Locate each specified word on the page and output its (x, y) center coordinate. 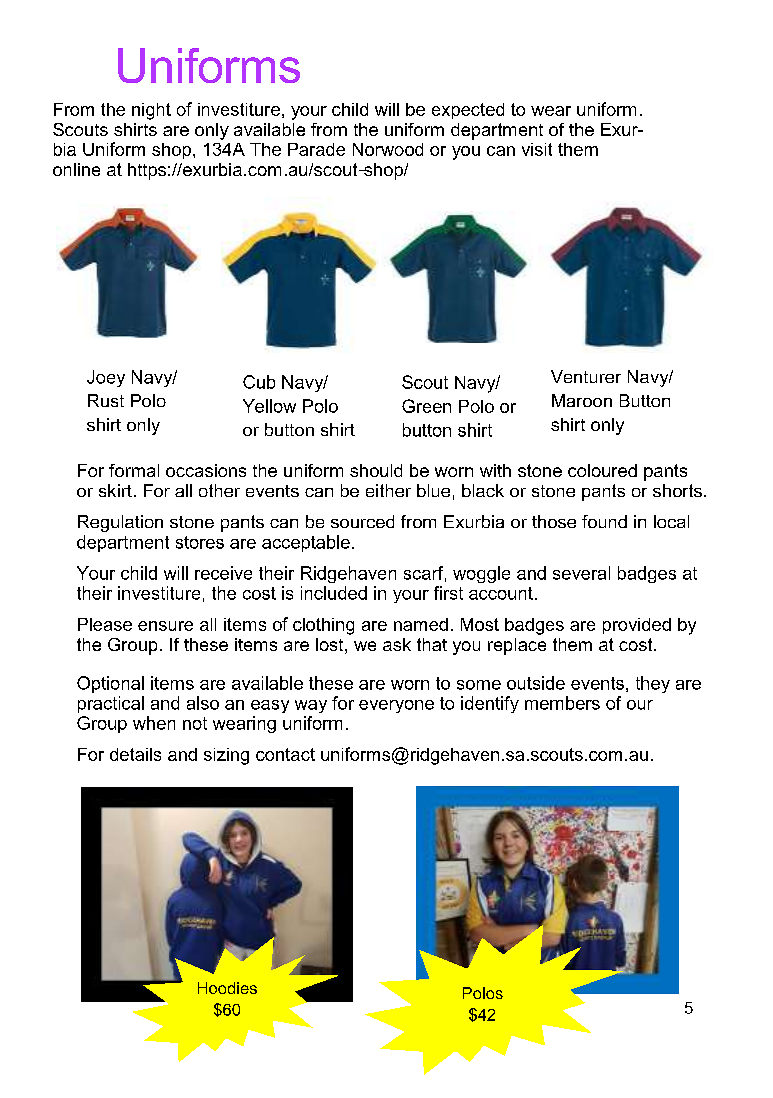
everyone (396, 706)
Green (426, 406)
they (653, 684)
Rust (106, 400)
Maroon (582, 400)
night (151, 111)
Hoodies (227, 988)
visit (537, 149)
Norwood (388, 149)
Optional (110, 684)
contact (285, 754)
